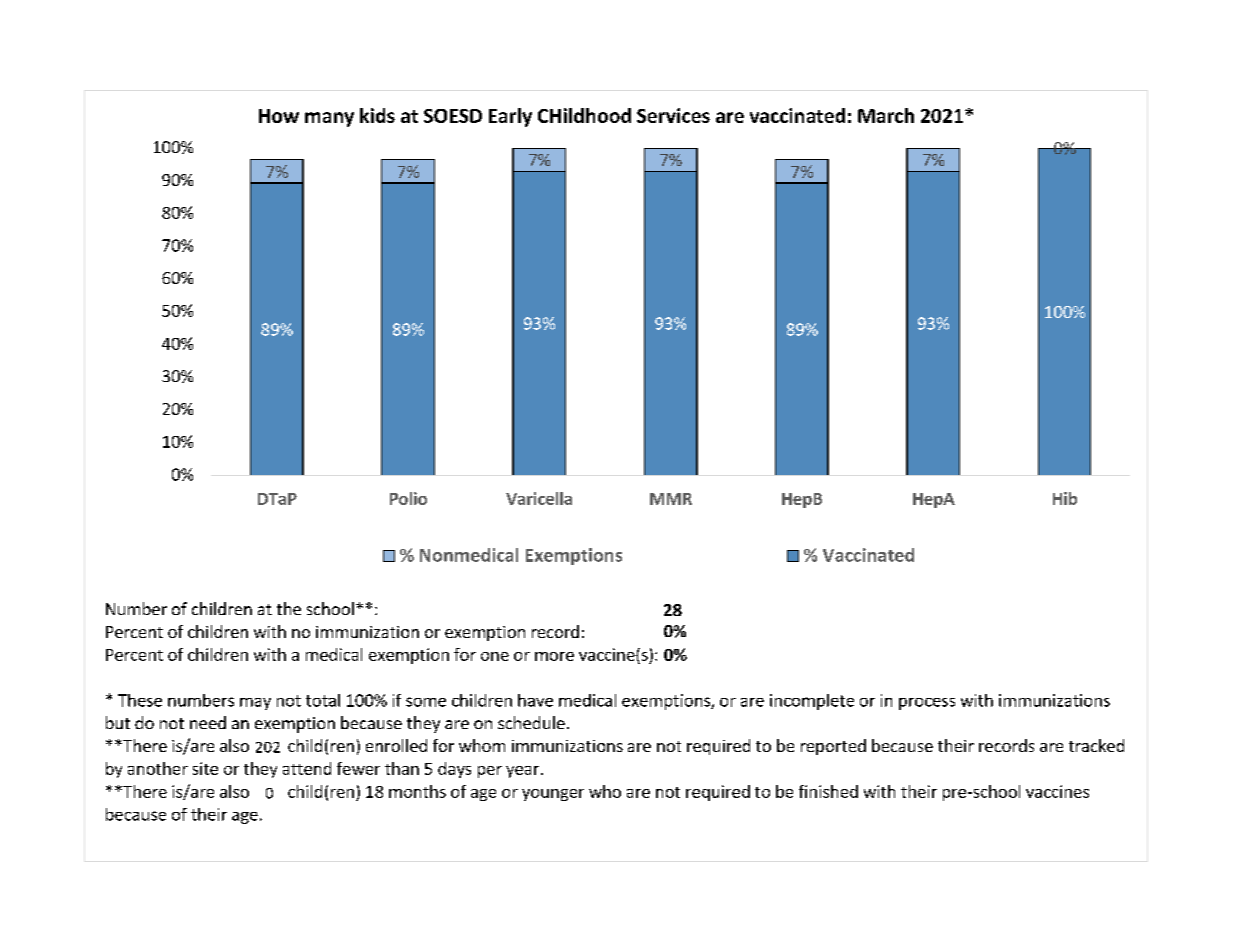  What do you see at coordinates (495, 656) in the page?
I see `one` at bounding box center [495, 656].
